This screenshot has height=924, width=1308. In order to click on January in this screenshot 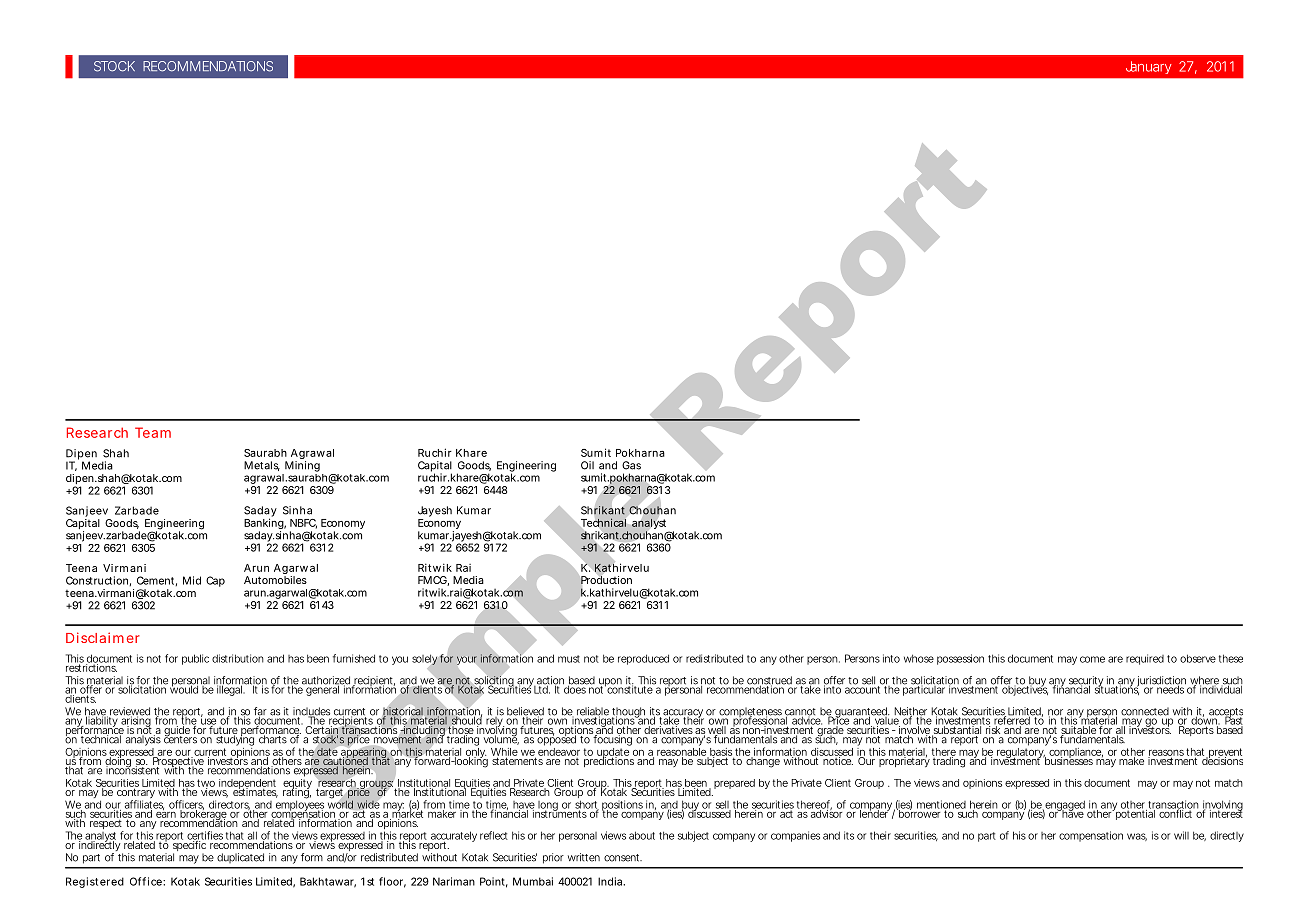, I will do `click(1149, 67)`.
